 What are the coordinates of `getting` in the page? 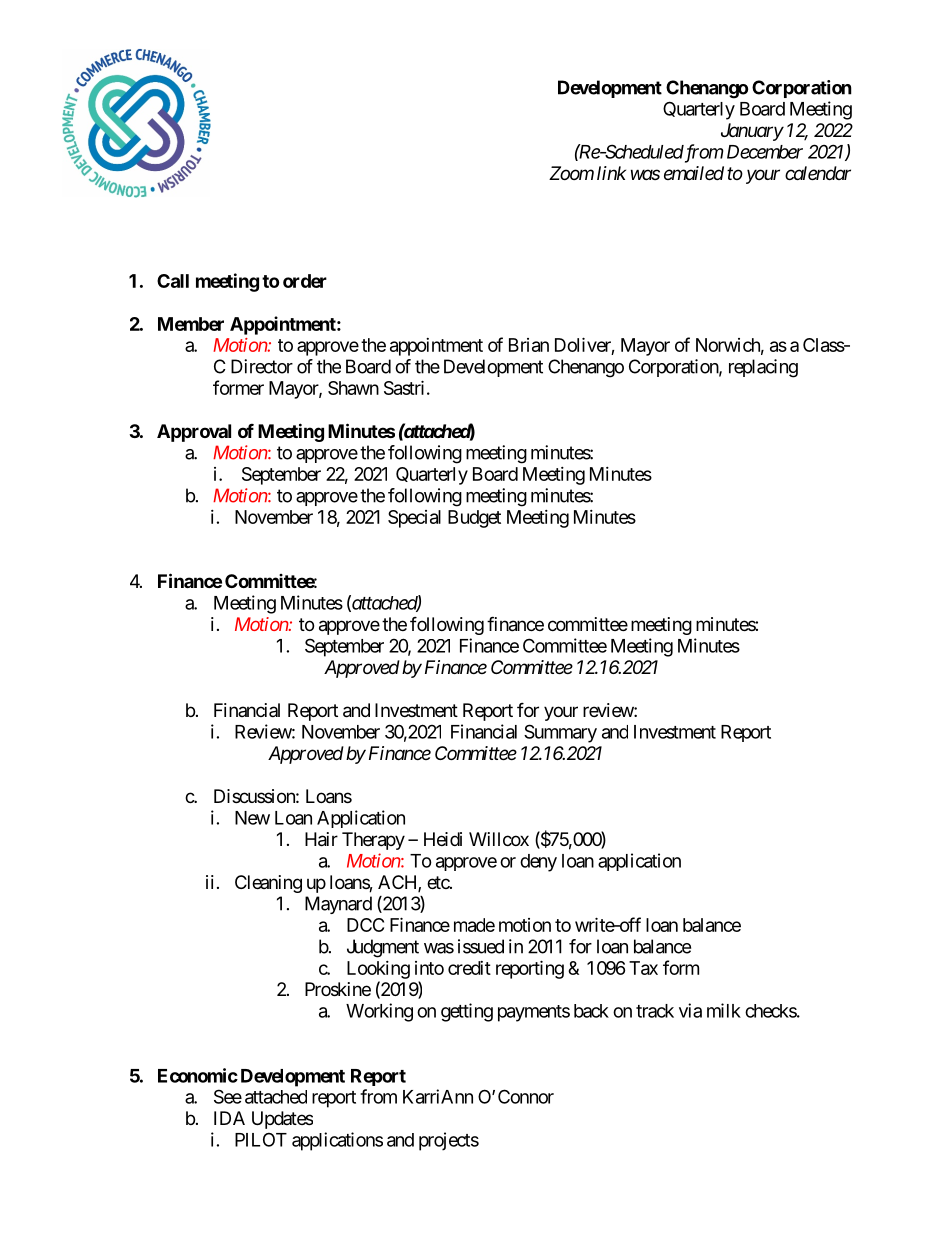 It's located at (467, 1012).
